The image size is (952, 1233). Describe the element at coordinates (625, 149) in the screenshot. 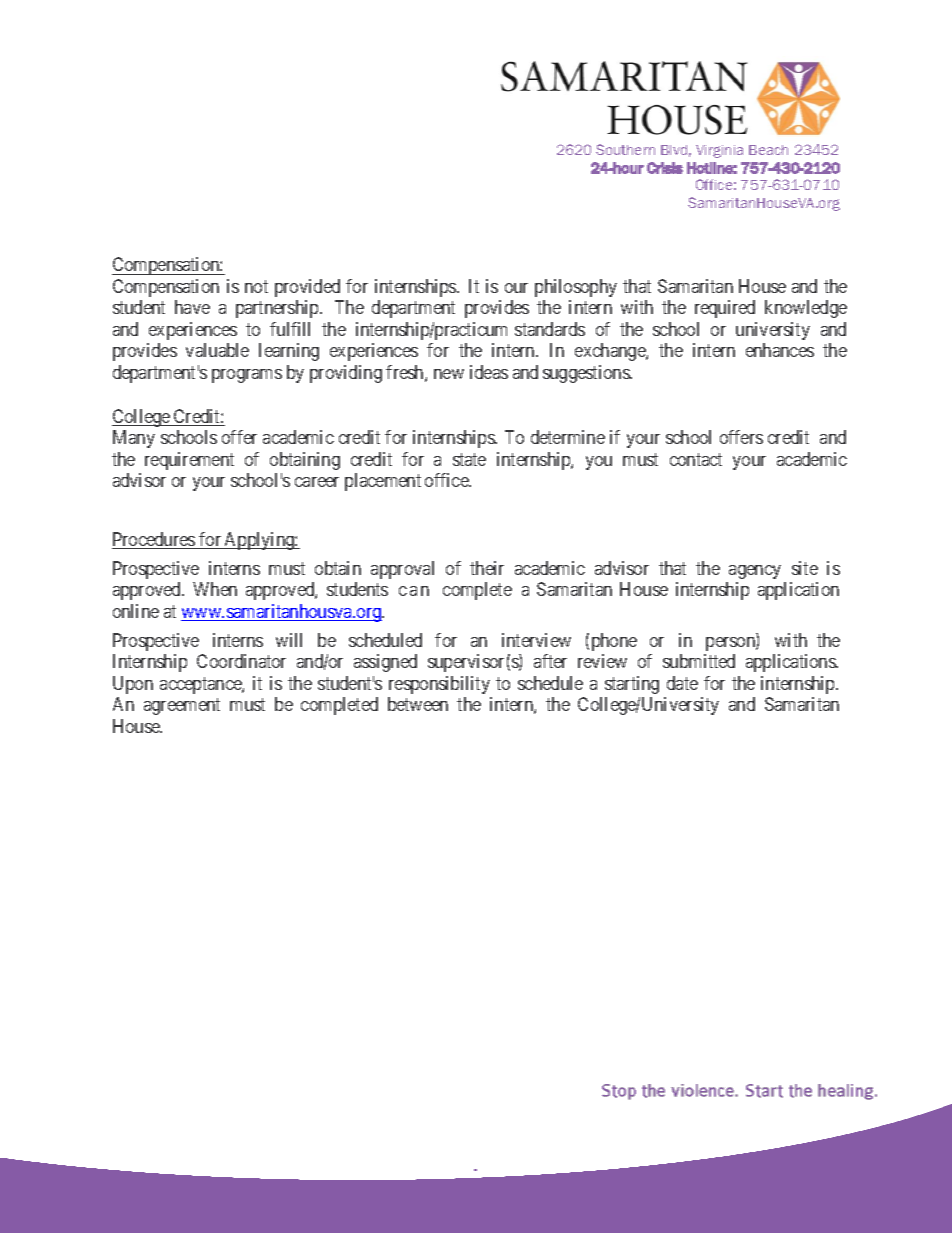

I see `Southern` at that location.
